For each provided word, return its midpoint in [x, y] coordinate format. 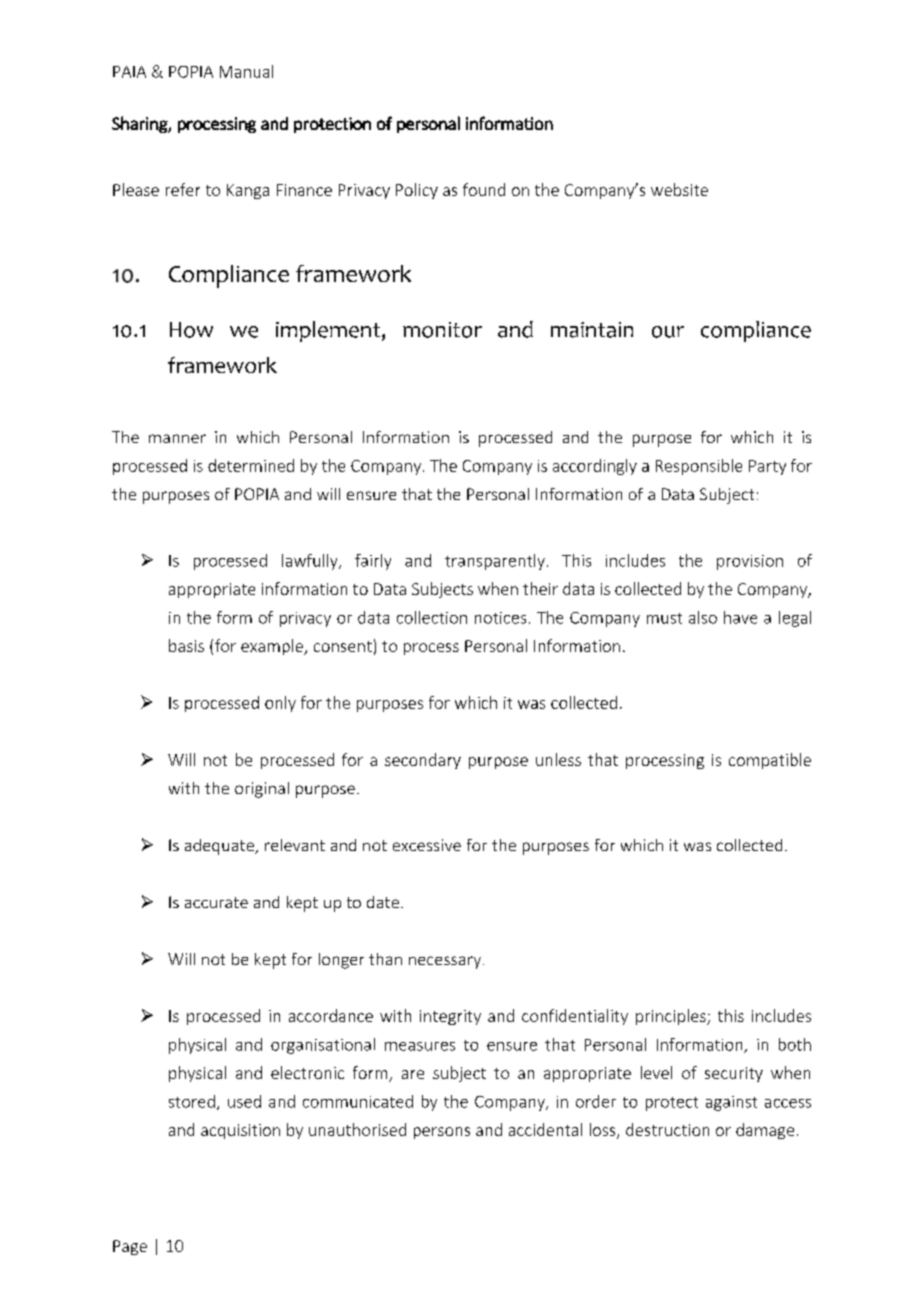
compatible [770, 761]
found [484, 189]
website [679, 189]
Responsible [699, 467]
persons [442, 1133]
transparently [495, 562]
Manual [246, 71]
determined [251, 465]
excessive [427, 845]
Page [130, 1247]
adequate [220, 847]
